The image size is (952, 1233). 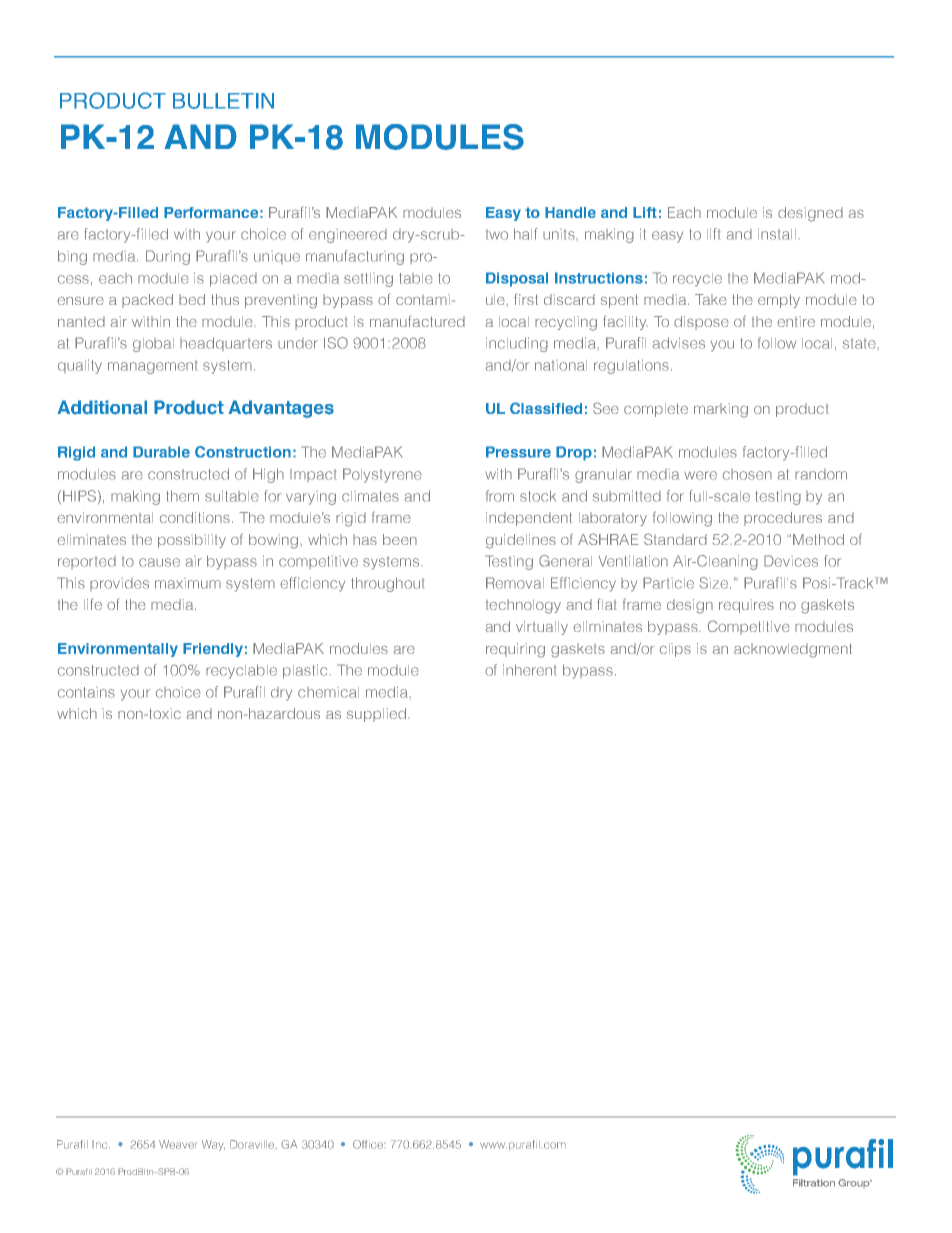 What do you see at coordinates (253, 1144) in the document?
I see `Doraville` at bounding box center [253, 1144].
